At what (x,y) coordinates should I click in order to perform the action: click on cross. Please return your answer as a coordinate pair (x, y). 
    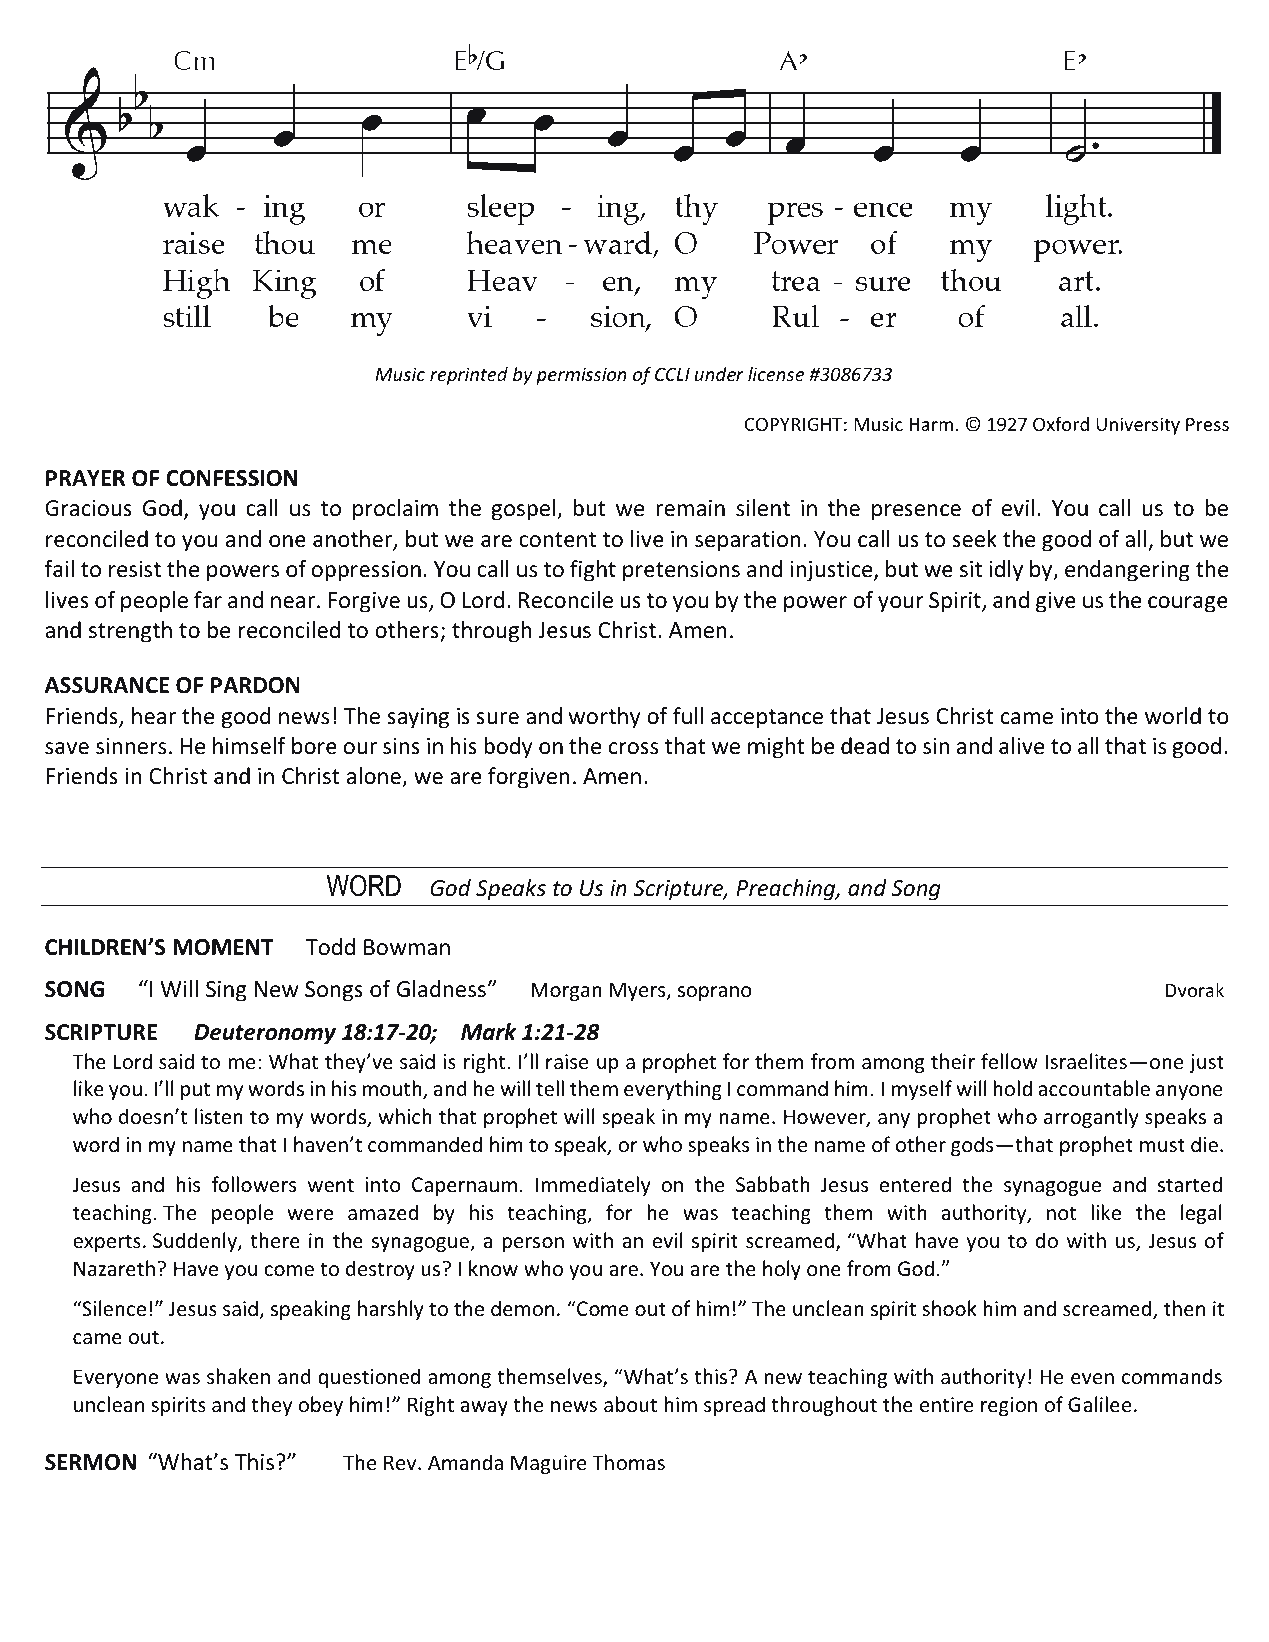
    Looking at the image, I should click on (633, 748).
